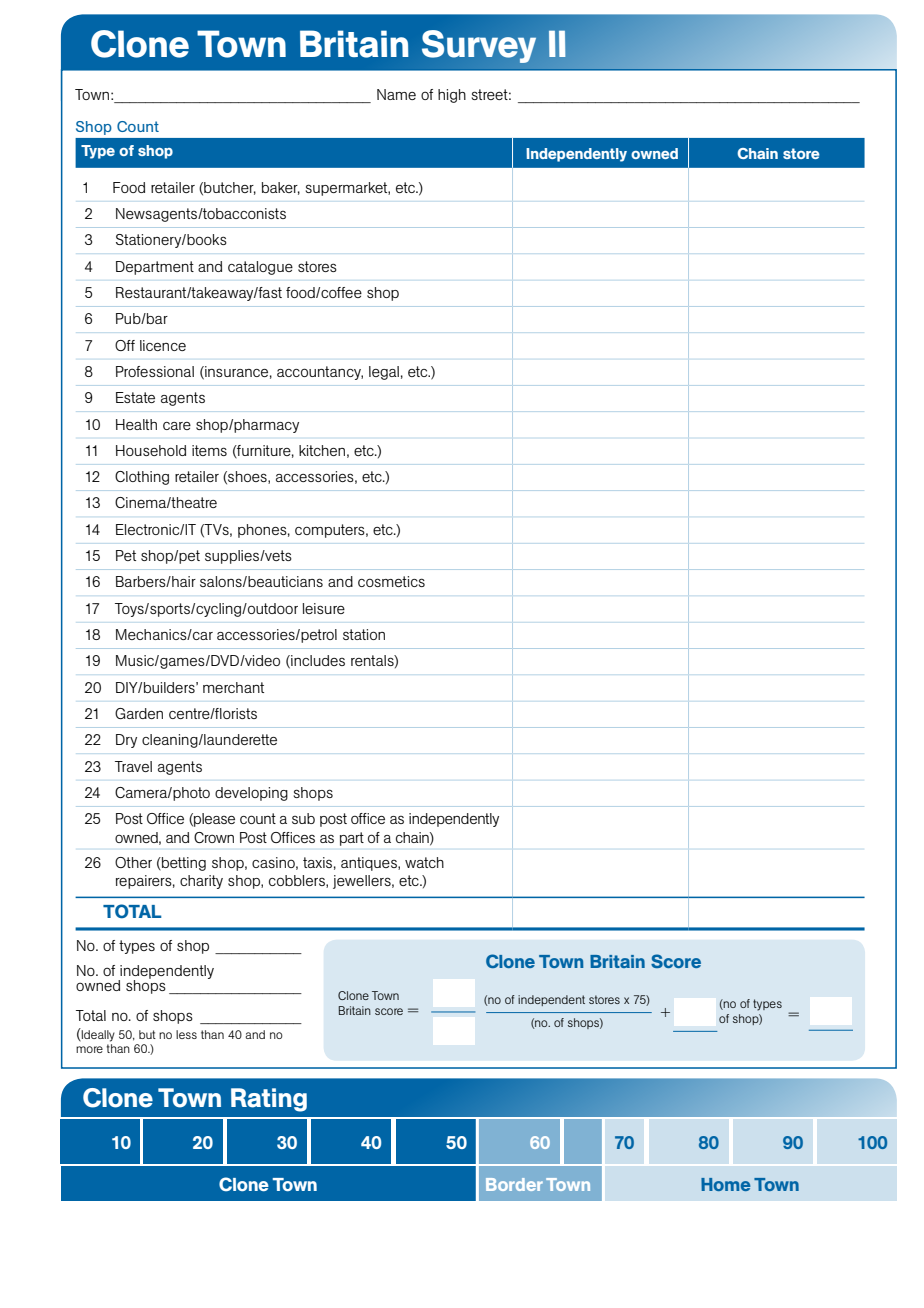 The image size is (924, 1308). What do you see at coordinates (391, 581) in the page?
I see `cosmetics` at bounding box center [391, 581].
